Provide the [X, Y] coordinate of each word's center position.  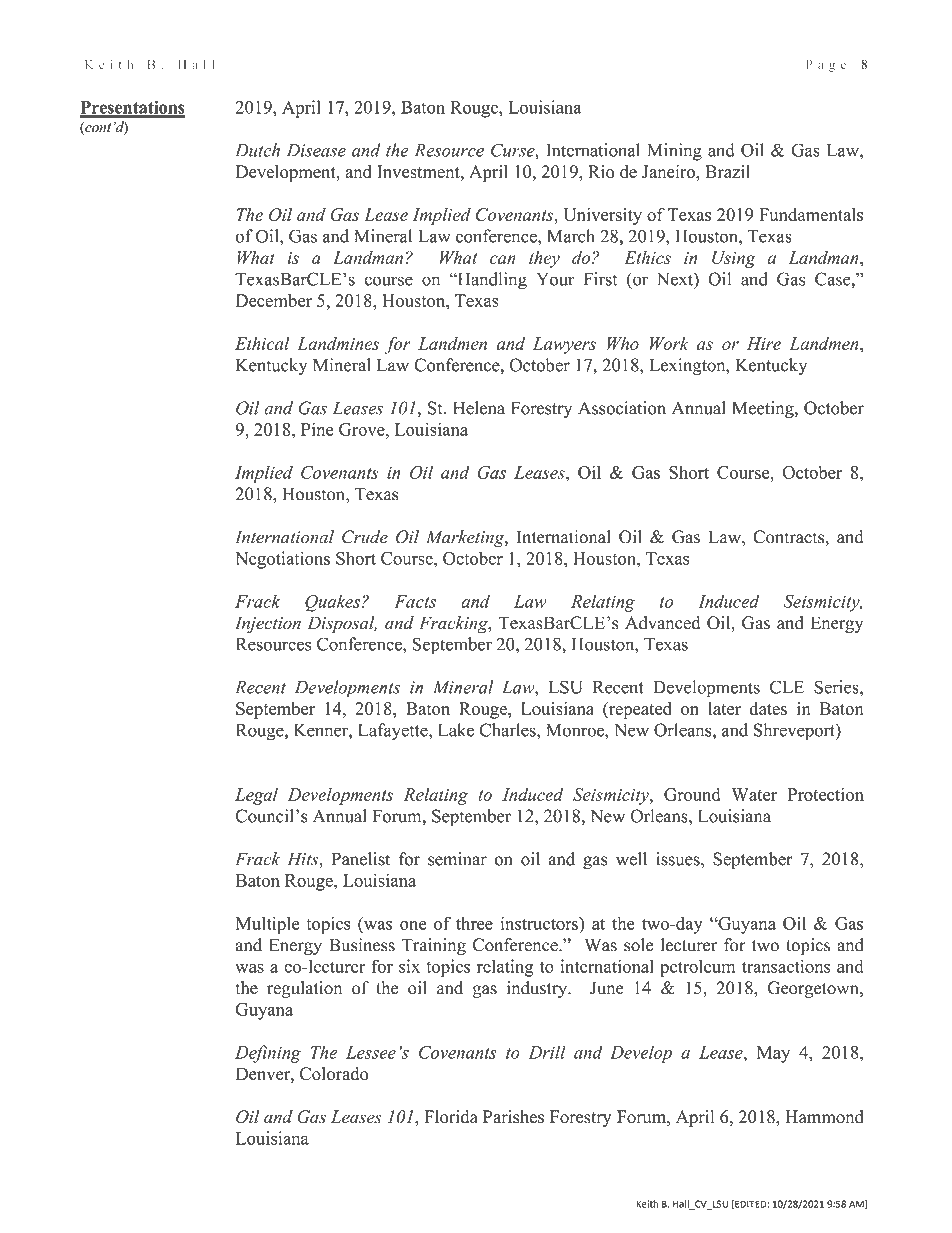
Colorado [334, 1074]
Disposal [342, 624]
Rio [601, 171]
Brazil [727, 171]
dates [768, 708]
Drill [547, 1052]
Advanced [662, 623]
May [773, 1054]
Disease [316, 150]
